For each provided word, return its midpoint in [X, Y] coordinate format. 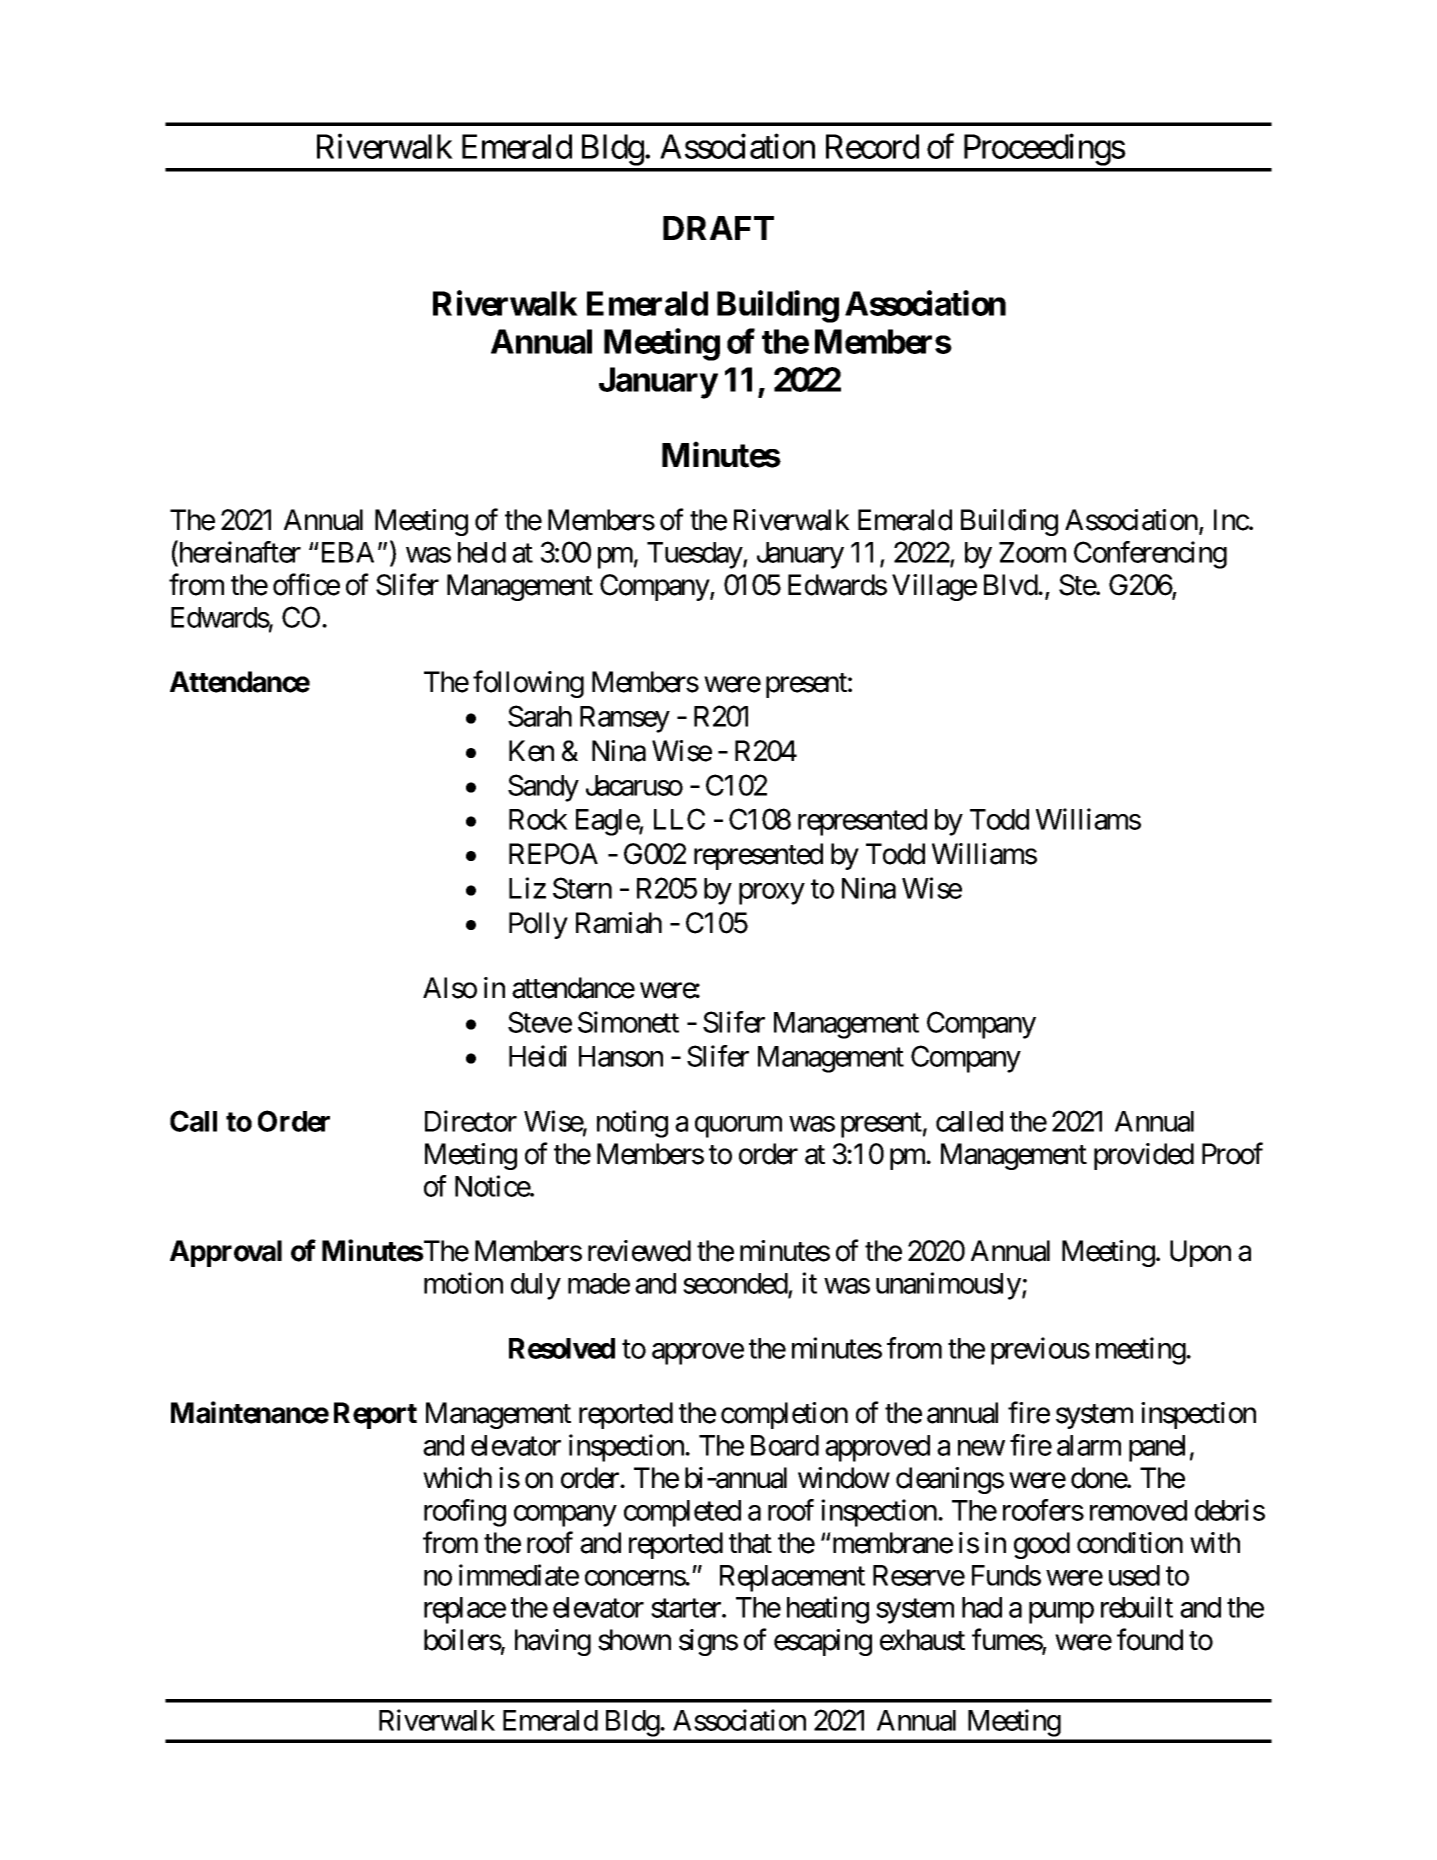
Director [471, 1121]
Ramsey [625, 719]
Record [872, 146]
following [528, 684]
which [457, 1478]
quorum [738, 1127]
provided [1144, 1156]
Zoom [1032, 552]
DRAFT [718, 228]
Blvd [1011, 585]
